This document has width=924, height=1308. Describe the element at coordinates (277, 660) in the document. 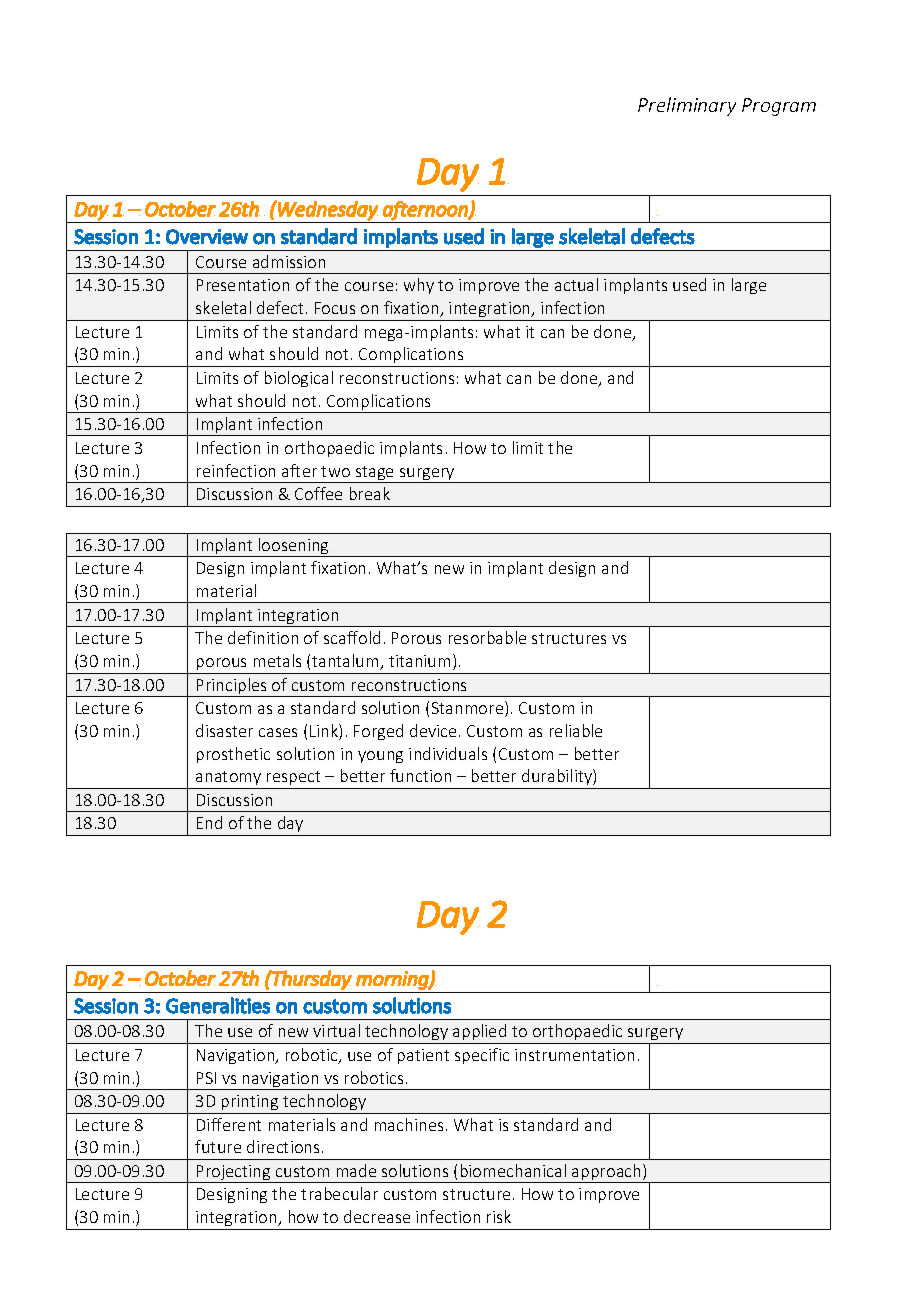

I see `metals` at that location.
